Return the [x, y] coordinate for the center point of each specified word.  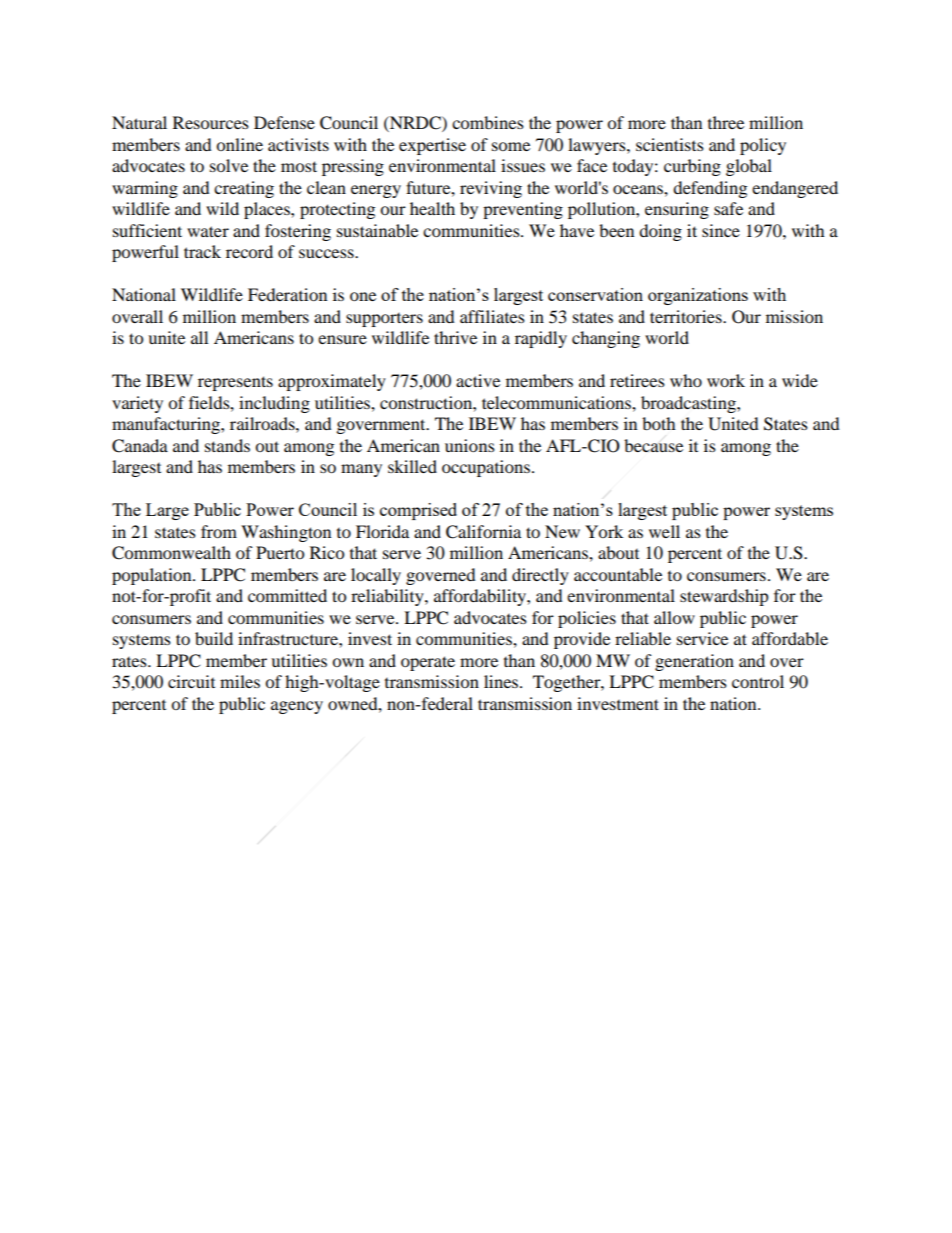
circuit [191, 681]
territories [687, 316]
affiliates [492, 316]
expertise [432, 146]
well [664, 531]
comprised [418, 511]
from [219, 531]
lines [502, 681]
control [758, 681]
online [239, 144]
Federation [287, 294]
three [726, 122]
